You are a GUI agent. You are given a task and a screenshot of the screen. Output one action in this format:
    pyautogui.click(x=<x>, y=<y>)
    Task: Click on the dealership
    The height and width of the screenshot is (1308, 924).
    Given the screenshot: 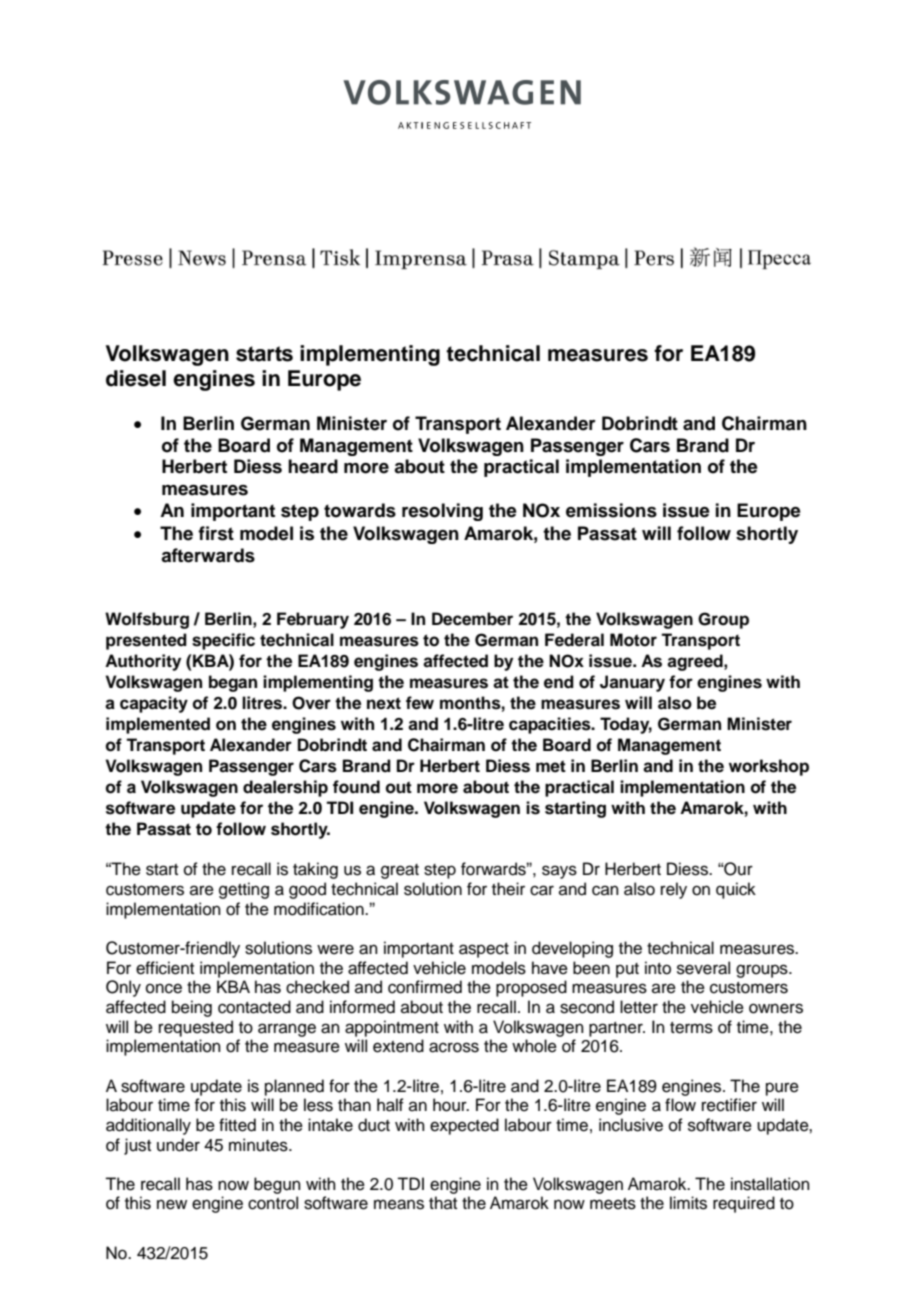 What is the action you would take?
    pyautogui.click(x=285, y=788)
